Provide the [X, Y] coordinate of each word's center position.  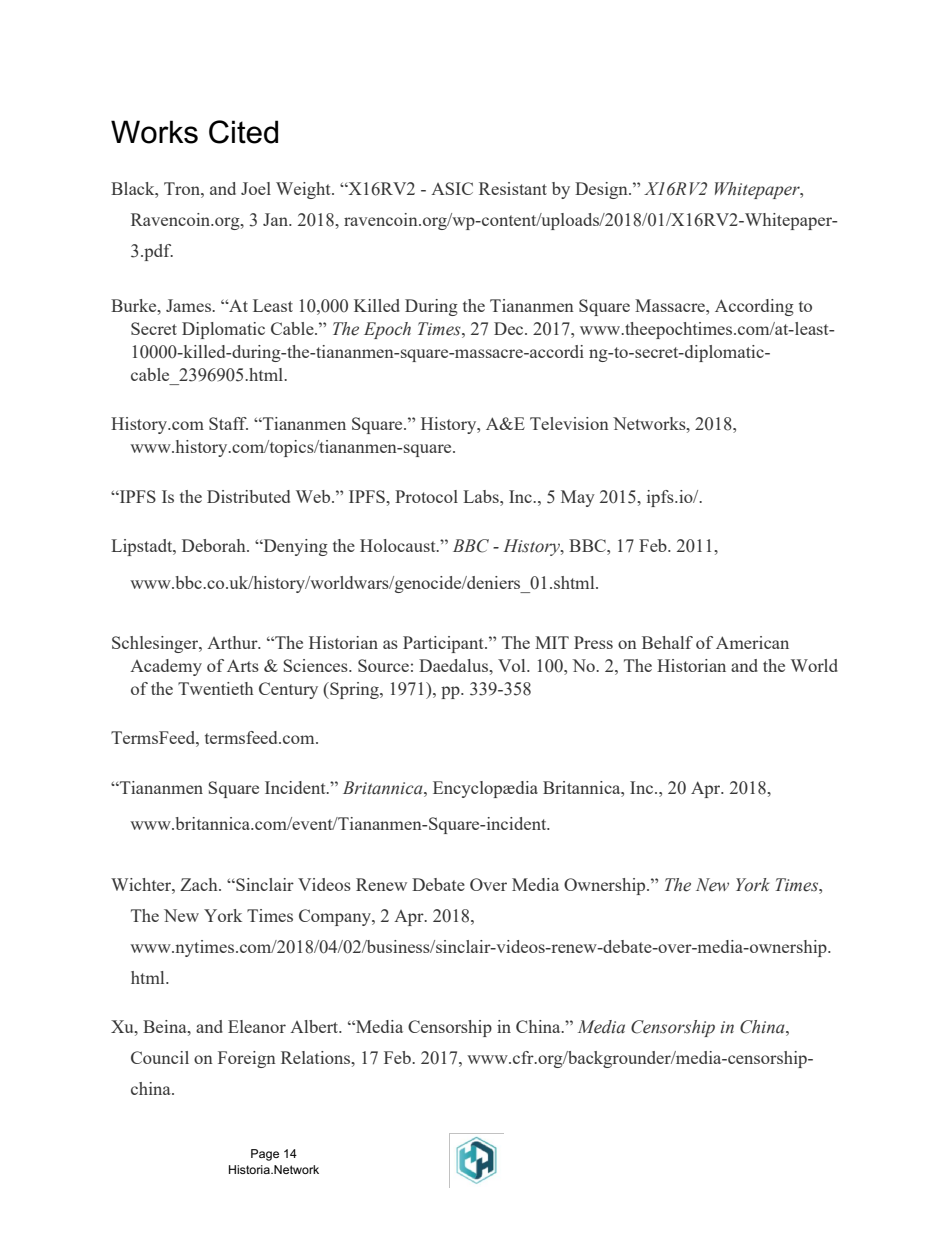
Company [336, 917]
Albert [315, 1026]
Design [602, 190]
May [578, 498]
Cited [243, 132]
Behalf [667, 642]
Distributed [248, 496]
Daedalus [454, 665]
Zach [200, 884]
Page [265, 1155]
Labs [482, 496]
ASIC [452, 188]
